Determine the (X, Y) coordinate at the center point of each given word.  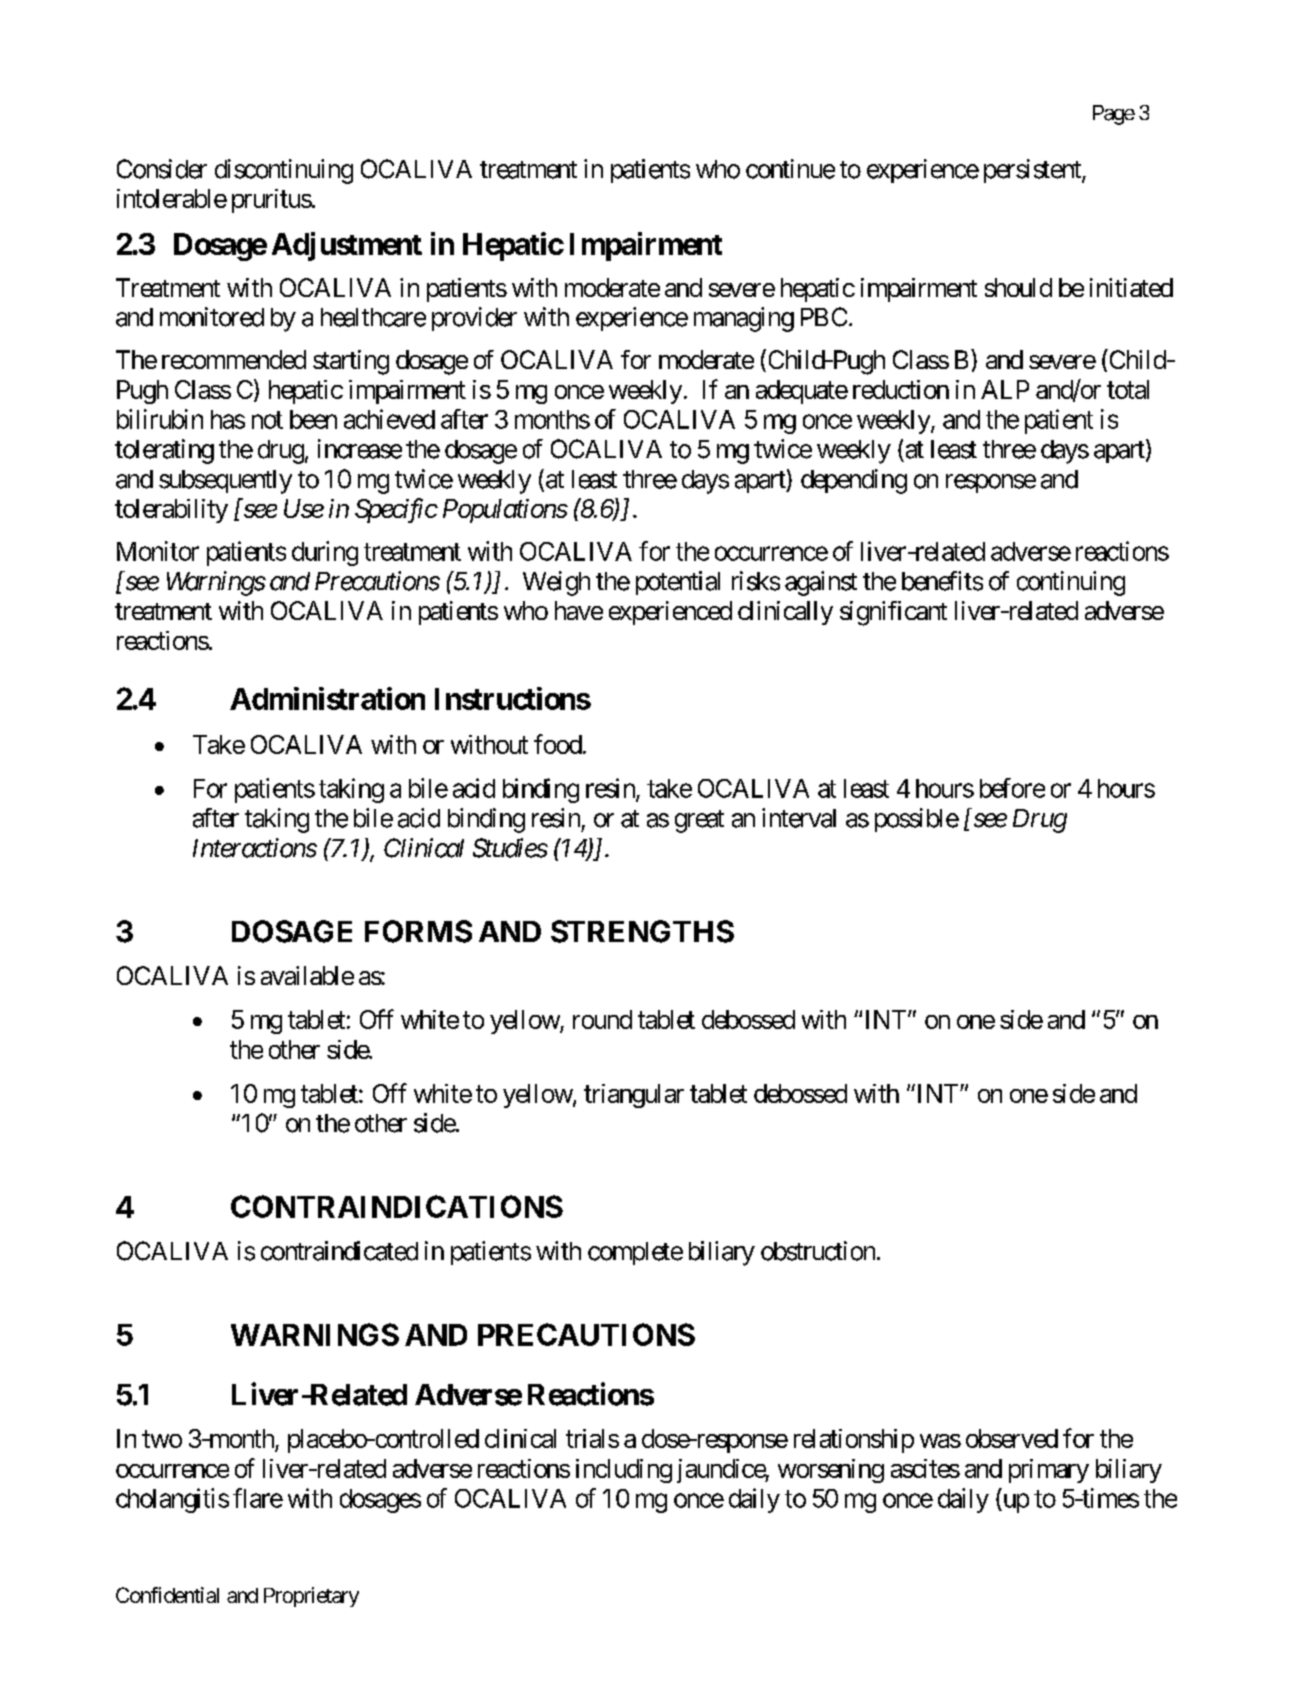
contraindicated (339, 1251)
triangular (634, 1096)
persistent (1033, 171)
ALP (1005, 389)
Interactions (255, 848)
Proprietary (311, 1597)
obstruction (818, 1251)
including (624, 1471)
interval (799, 818)
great (699, 821)
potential (678, 583)
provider (474, 319)
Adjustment (347, 246)
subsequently (225, 482)
